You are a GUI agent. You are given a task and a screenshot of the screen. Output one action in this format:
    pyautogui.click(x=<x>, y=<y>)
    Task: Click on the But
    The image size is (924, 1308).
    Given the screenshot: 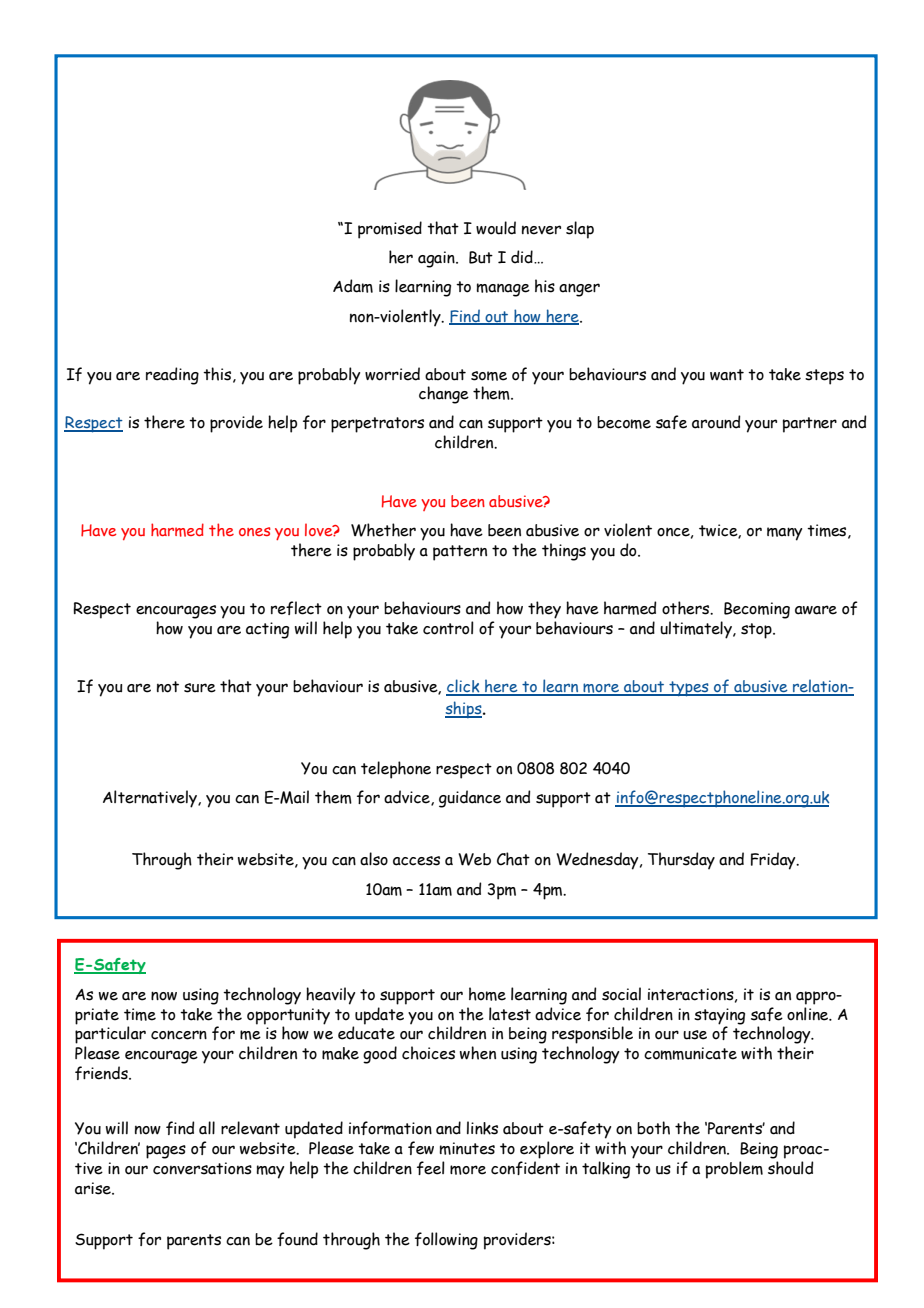 What is the action you would take?
    pyautogui.click(x=481, y=257)
